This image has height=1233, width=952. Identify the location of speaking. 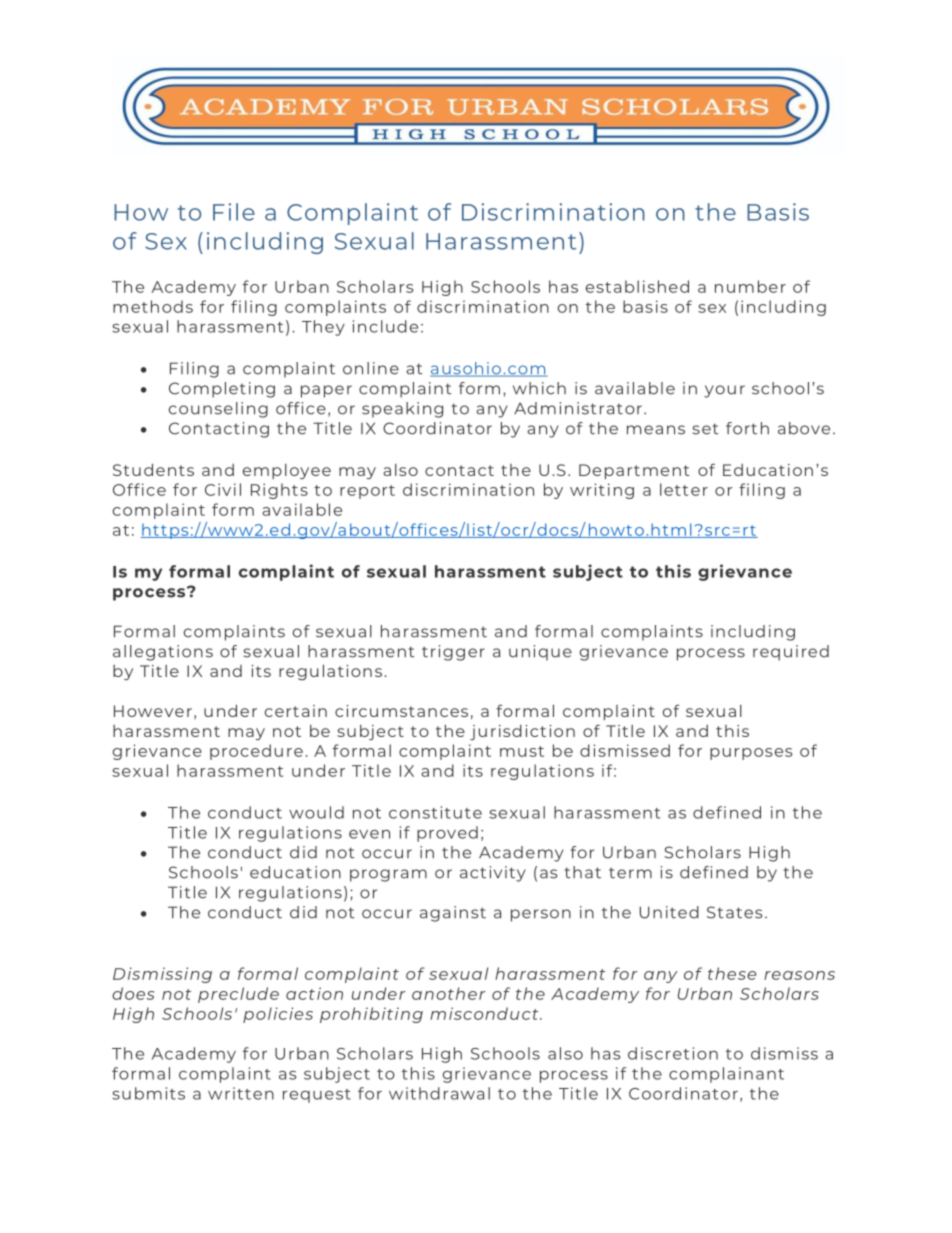
(402, 410).
